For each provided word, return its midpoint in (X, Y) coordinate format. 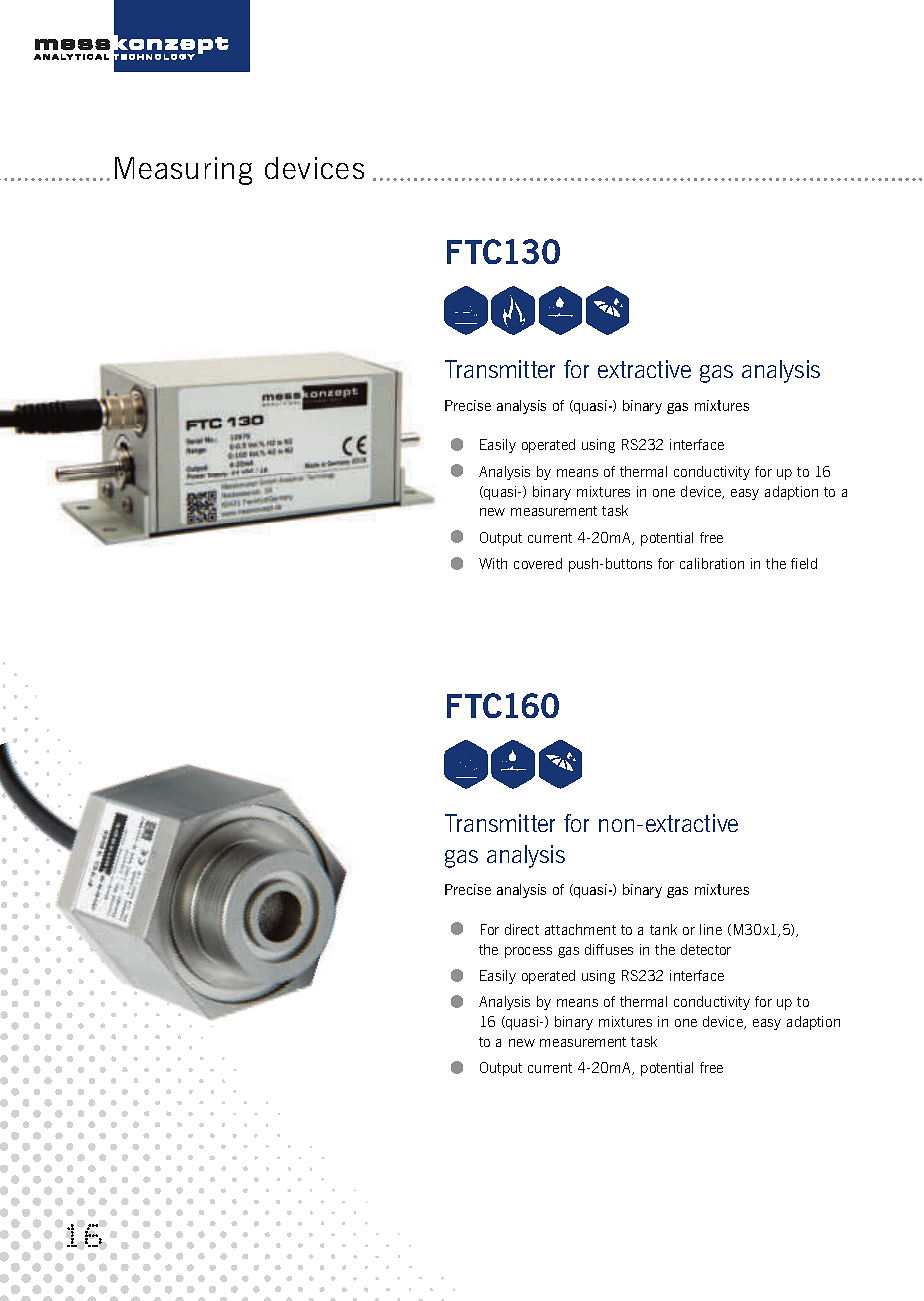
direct (522, 929)
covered (538, 563)
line (711, 929)
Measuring (183, 171)
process (528, 952)
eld (808, 563)
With (493, 563)
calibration (712, 563)
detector (706, 949)
